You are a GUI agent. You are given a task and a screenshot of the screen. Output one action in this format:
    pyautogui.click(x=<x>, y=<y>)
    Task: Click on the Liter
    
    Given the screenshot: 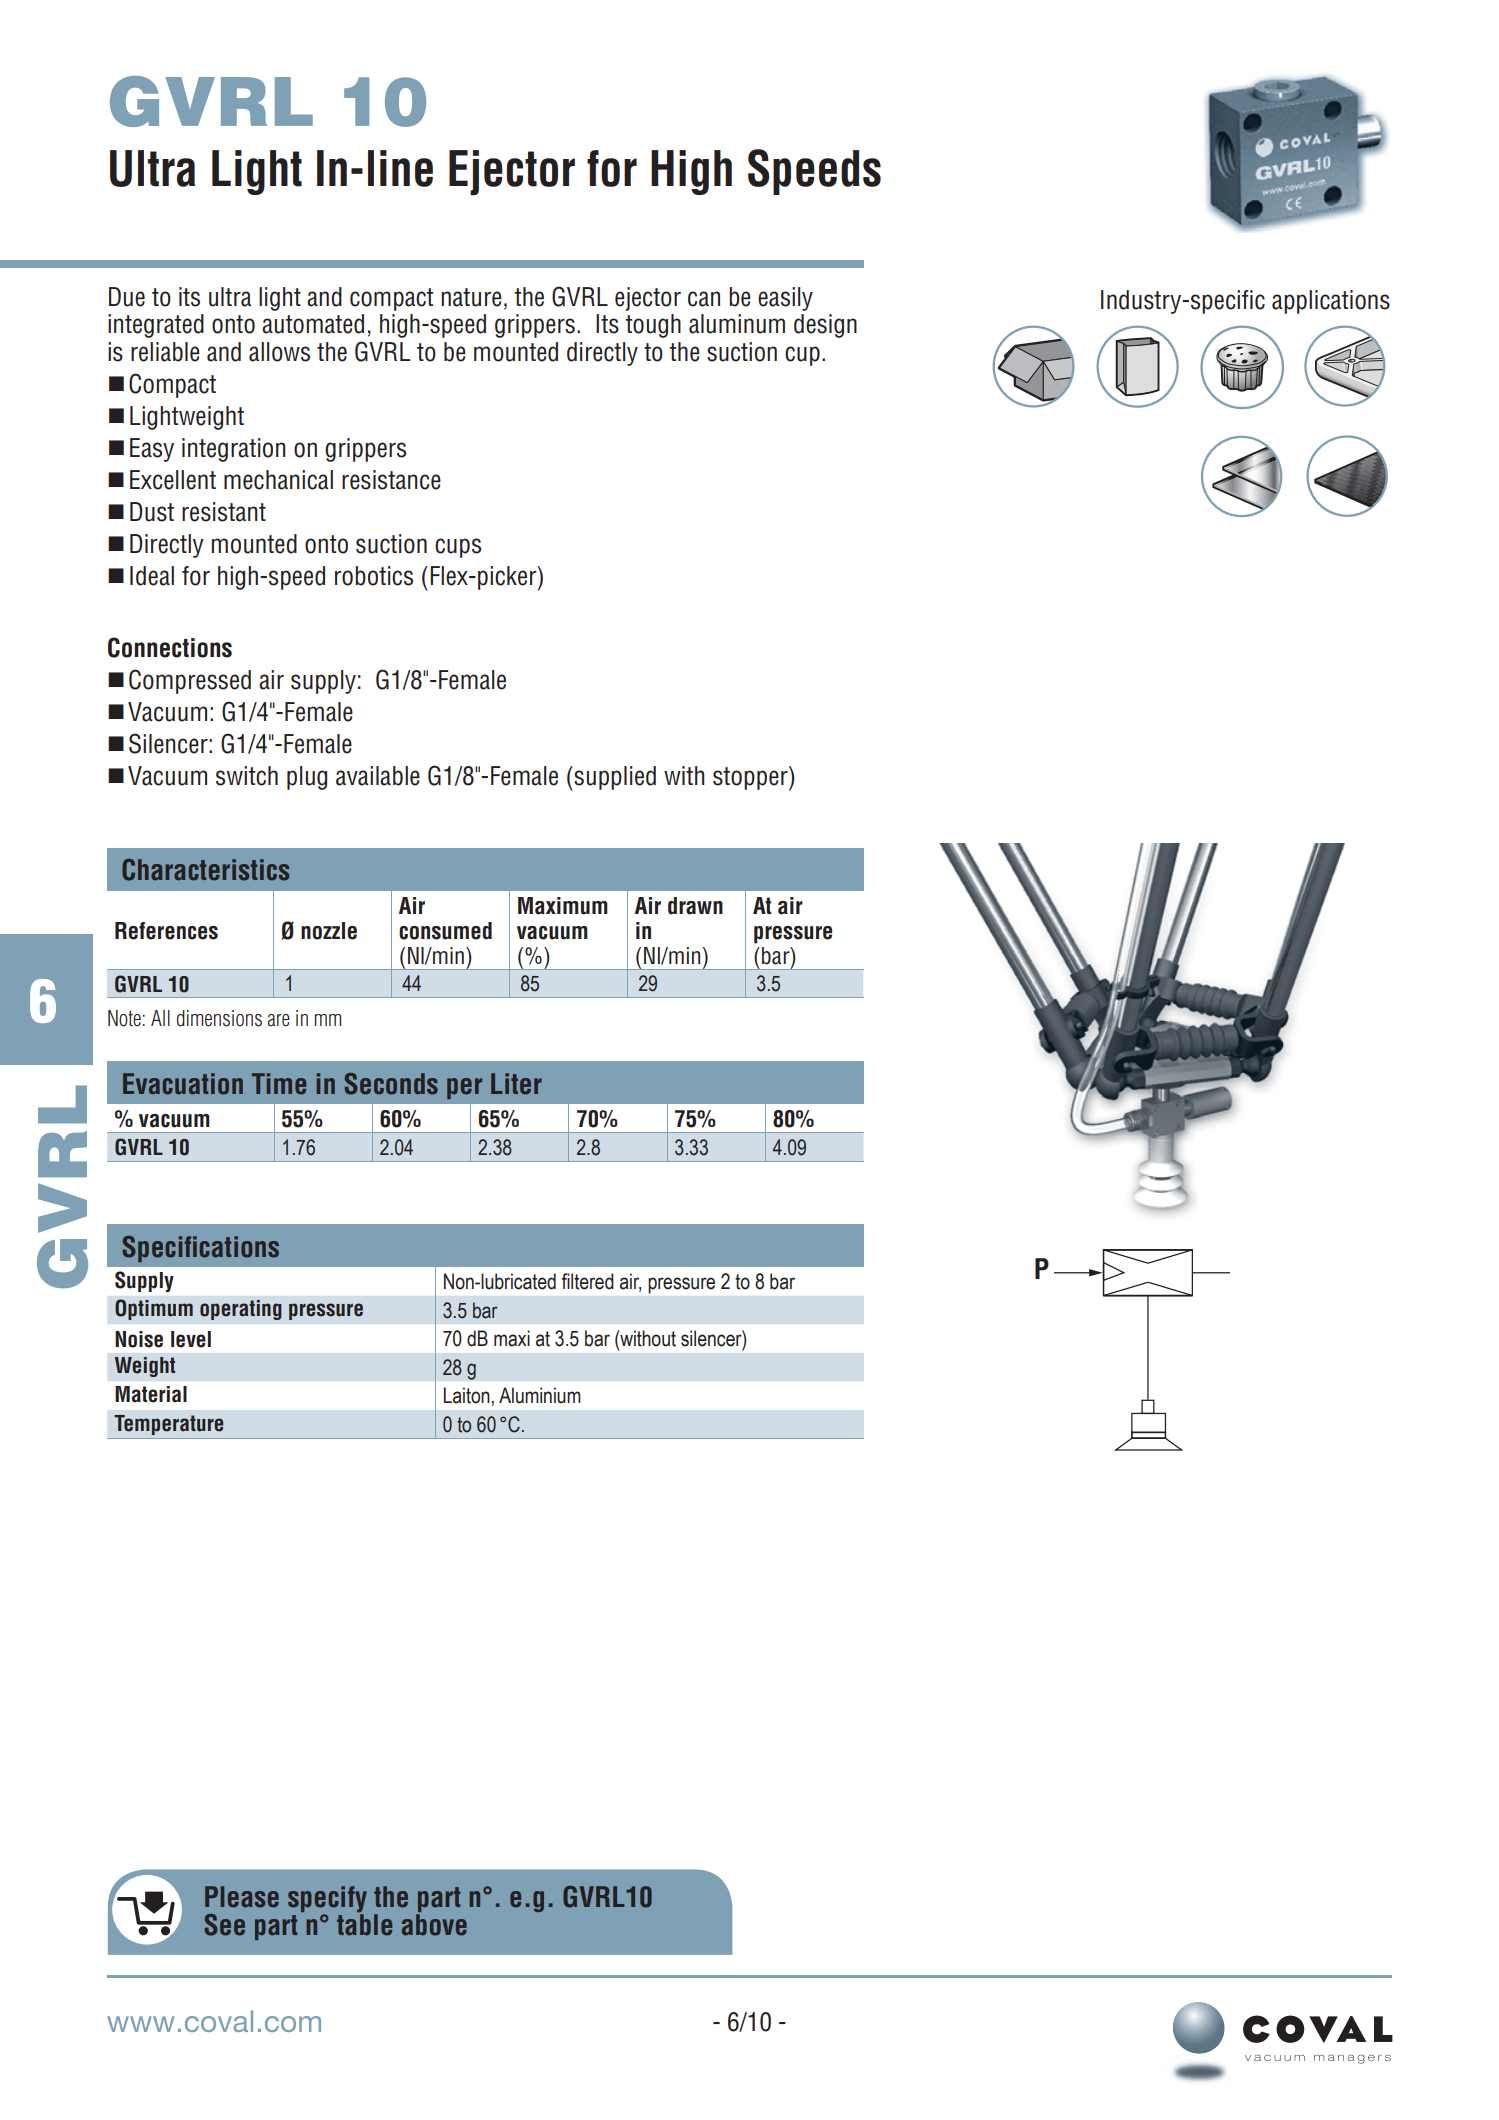 What is the action you would take?
    pyautogui.click(x=516, y=1084)
